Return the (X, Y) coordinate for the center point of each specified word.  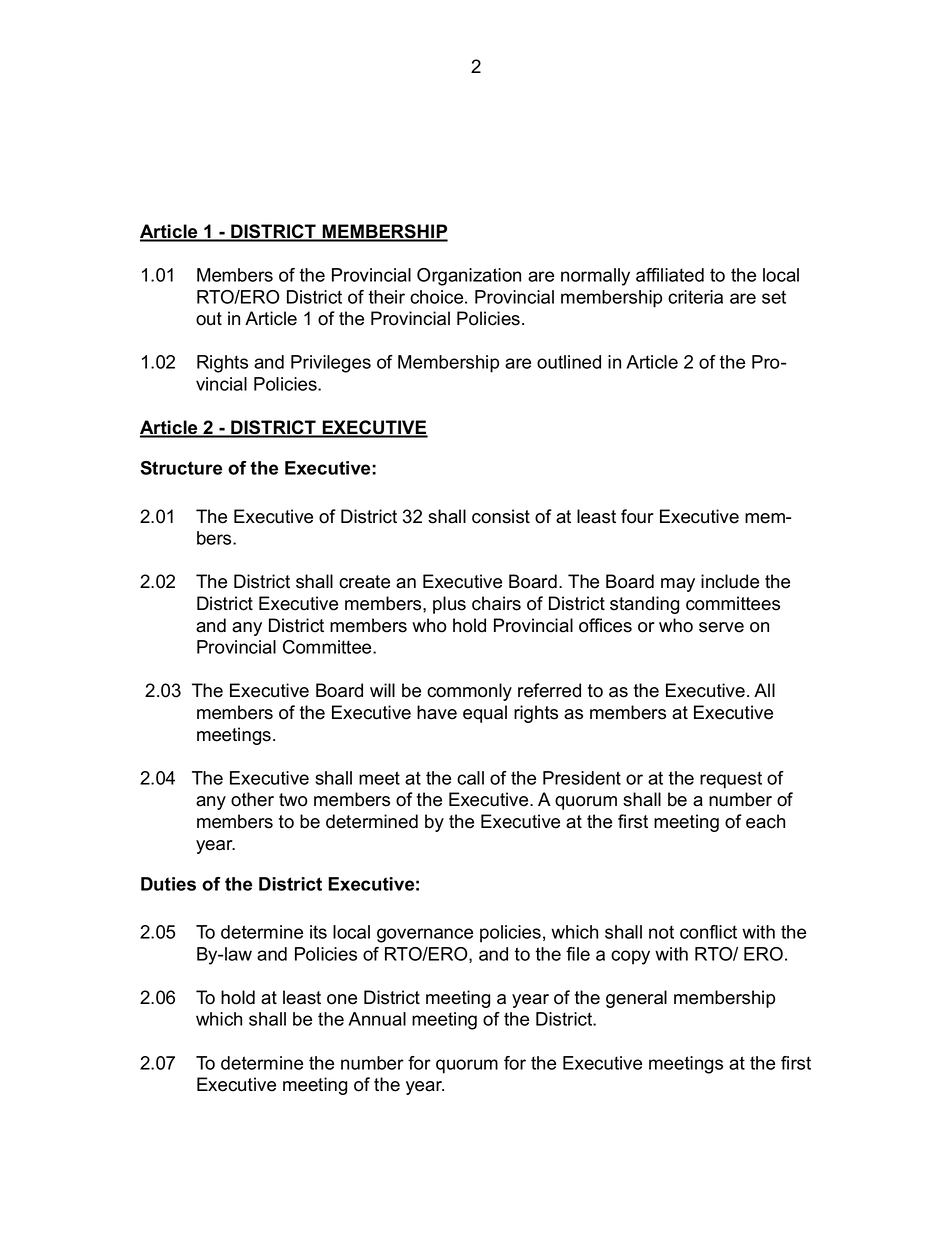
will (382, 690)
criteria (695, 297)
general (636, 999)
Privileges (331, 364)
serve (721, 627)
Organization (469, 277)
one (342, 999)
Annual (377, 1019)
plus (449, 605)
